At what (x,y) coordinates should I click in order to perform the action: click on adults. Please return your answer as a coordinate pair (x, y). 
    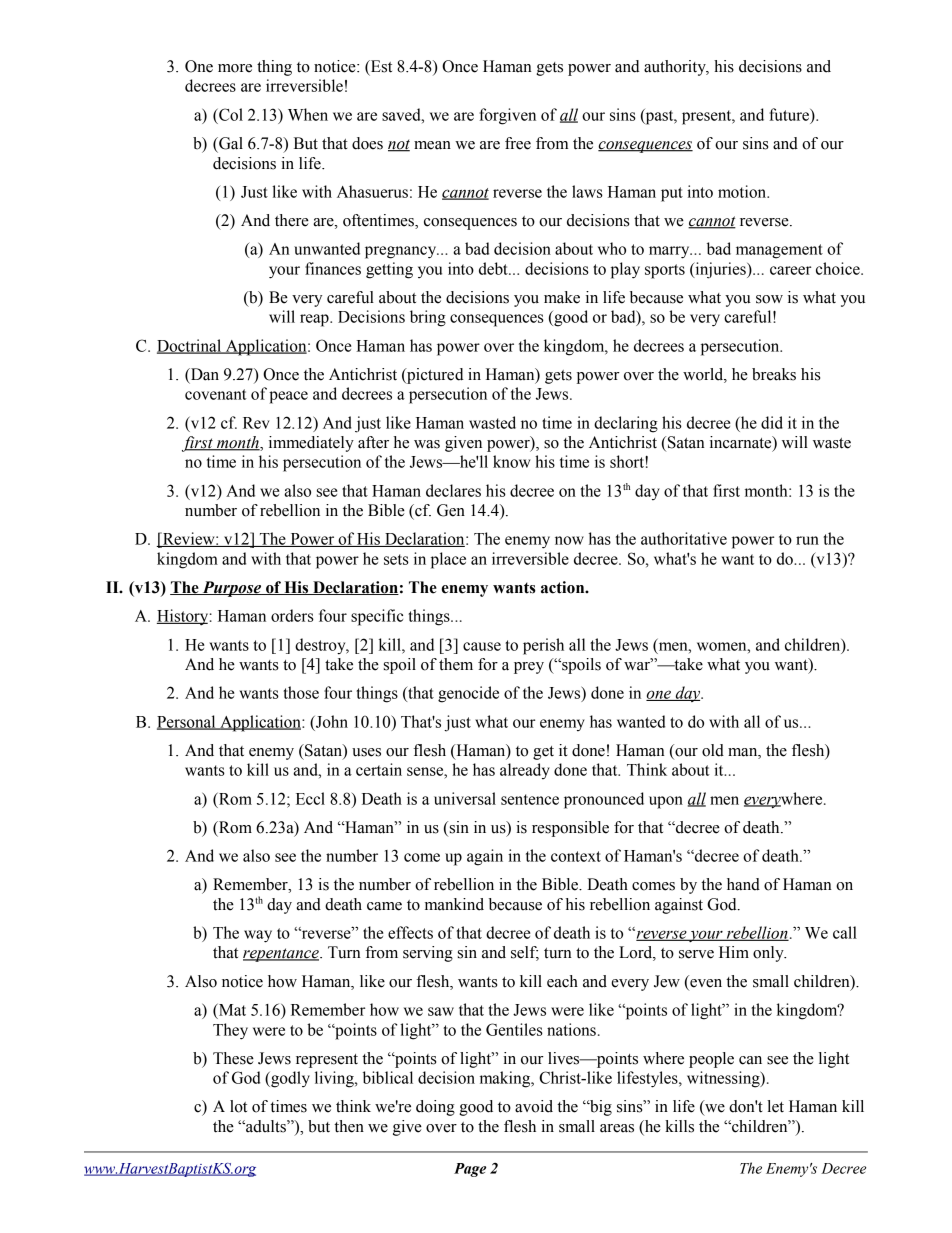
    Looking at the image, I should click on (266, 1126).
